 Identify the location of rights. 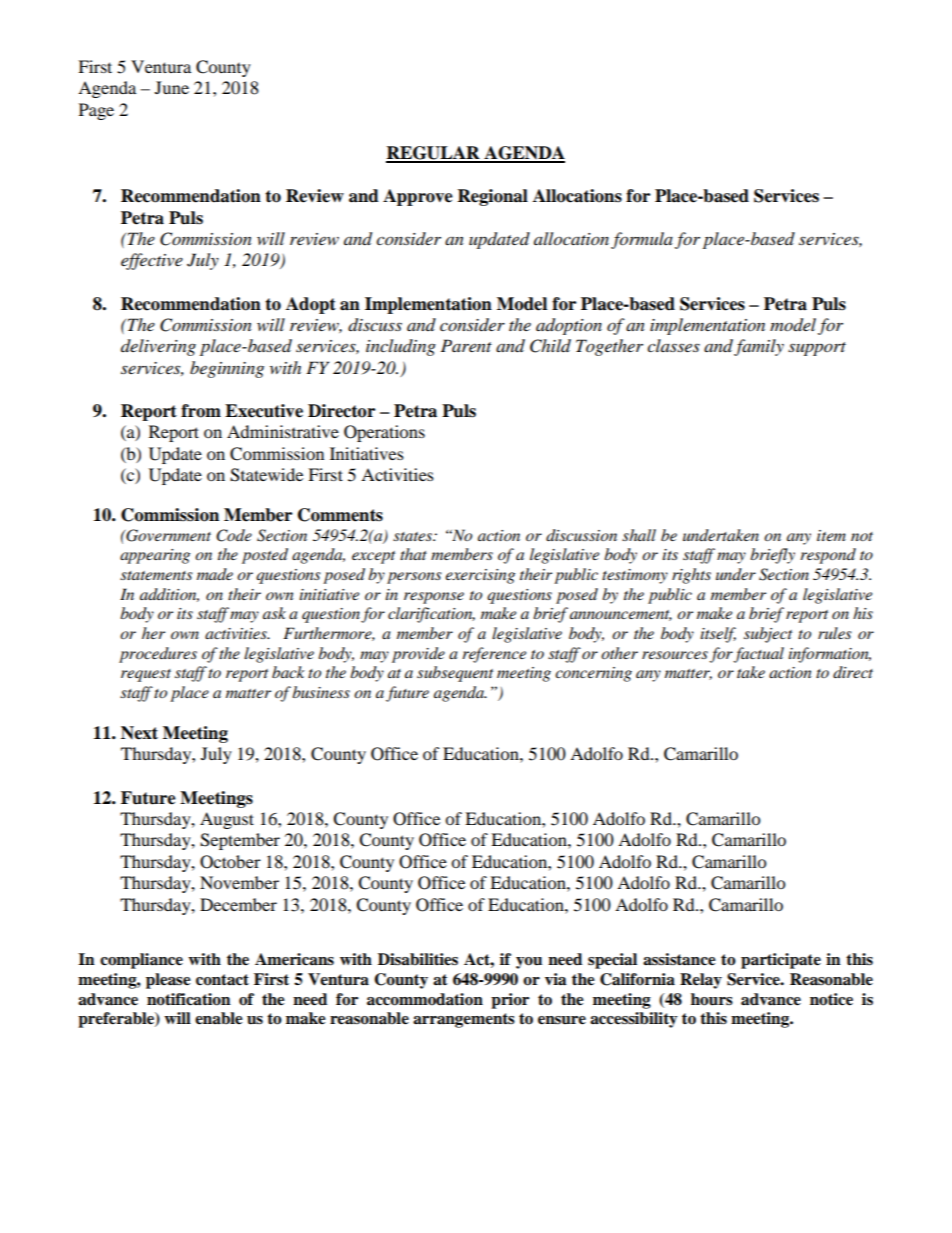
(691, 576).
